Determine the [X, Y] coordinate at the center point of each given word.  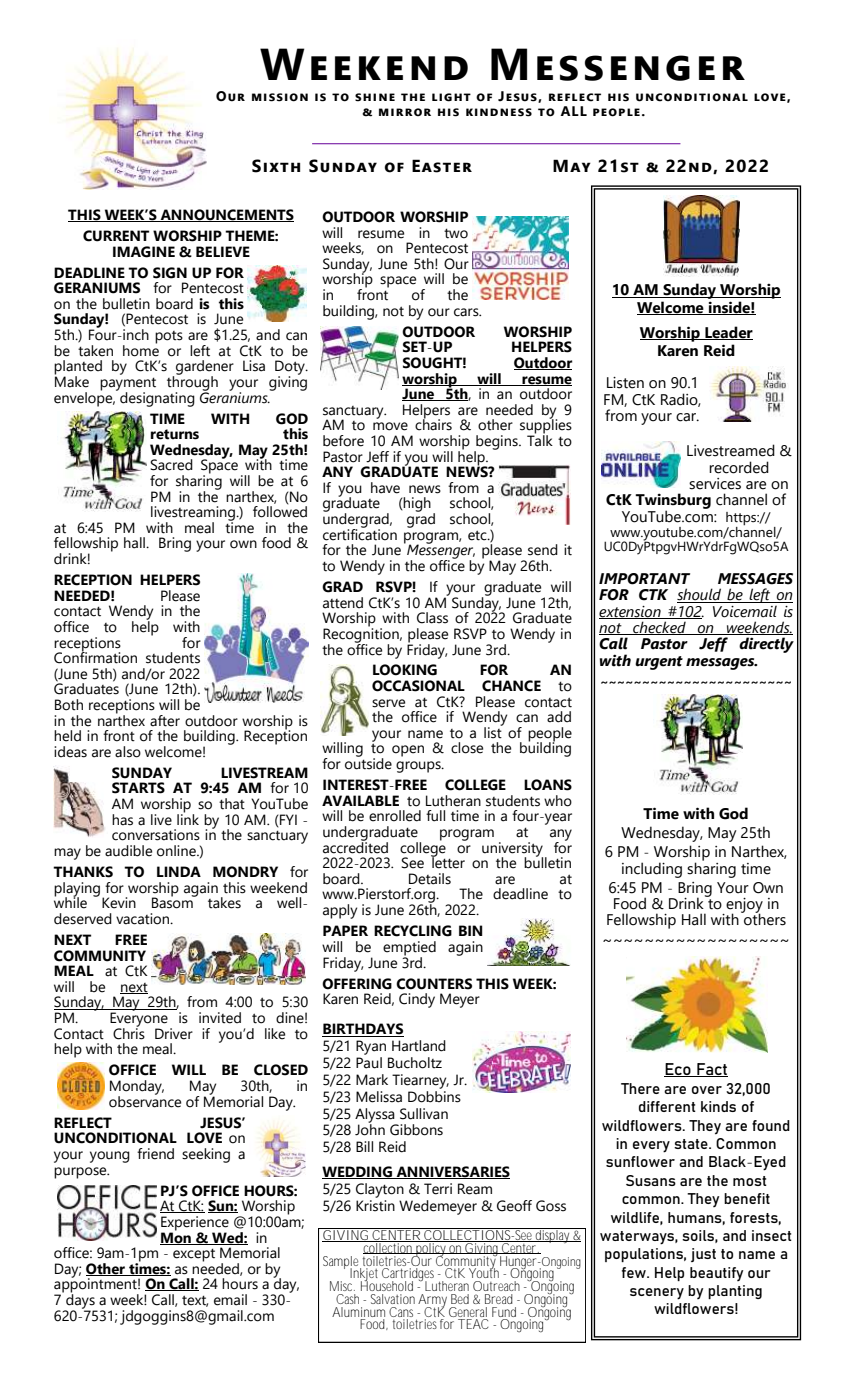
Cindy [417, 1000]
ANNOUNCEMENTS [226, 215]
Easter [442, 166]
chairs [433, 424]
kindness [499, 112]
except [194, 1255]
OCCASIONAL [418, 686]
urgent [659, 663]
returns [175, 434]
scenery [657, 1294]
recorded [739, 467]
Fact [711, 1070]
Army [434, 1302]
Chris [129, 1032]
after [165, 721]
